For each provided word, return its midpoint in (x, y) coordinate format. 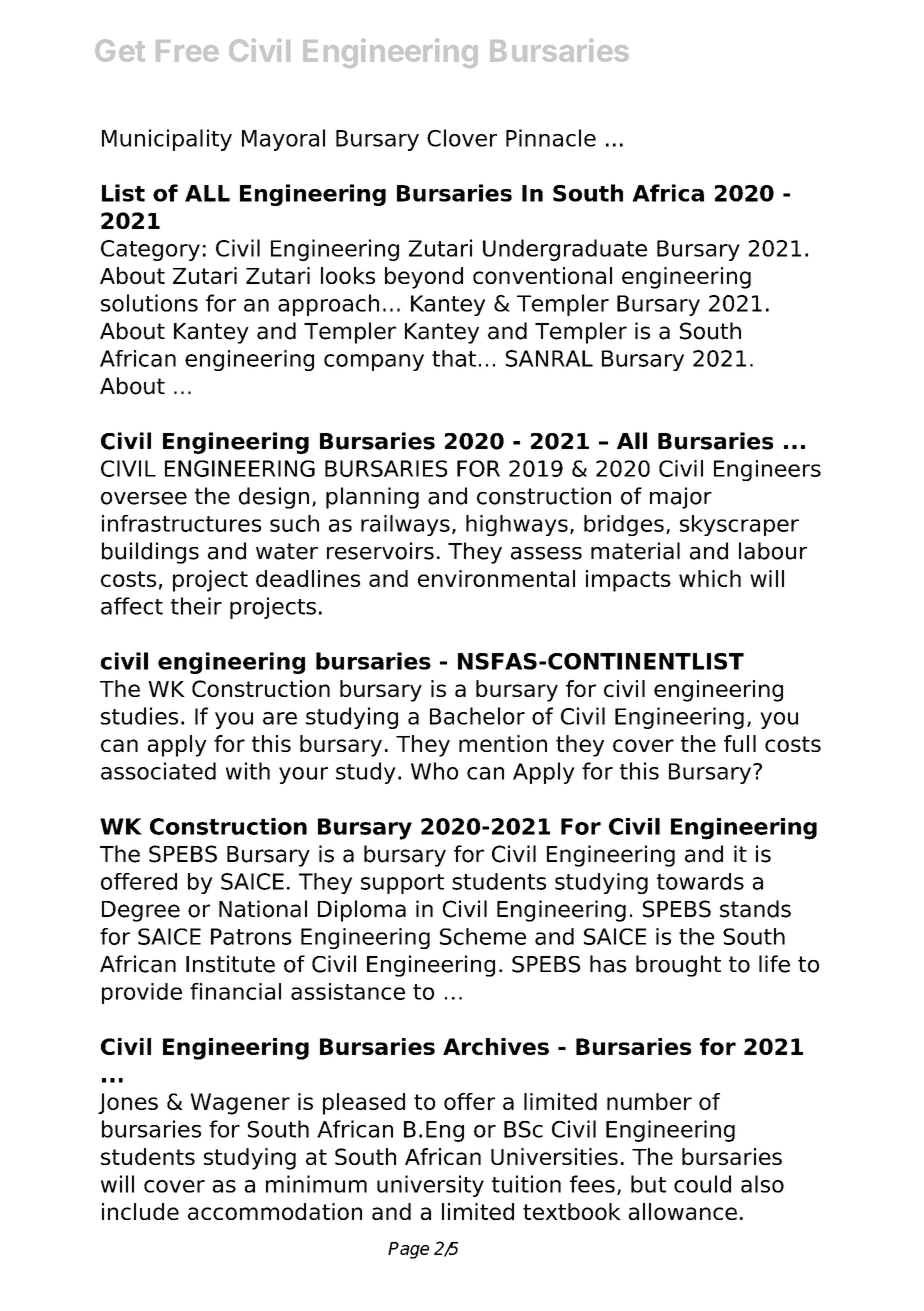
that (454, 358)
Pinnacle (551, 138)
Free (187, 51)
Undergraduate (565, 250)
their (196, 606)
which (710, 578)
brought (678, 966)
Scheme (483, 936)
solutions (149, 303)
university (430, 1186)
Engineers (767, 470)
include (140, 1211)
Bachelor (477, 716)
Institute (230, 964)
